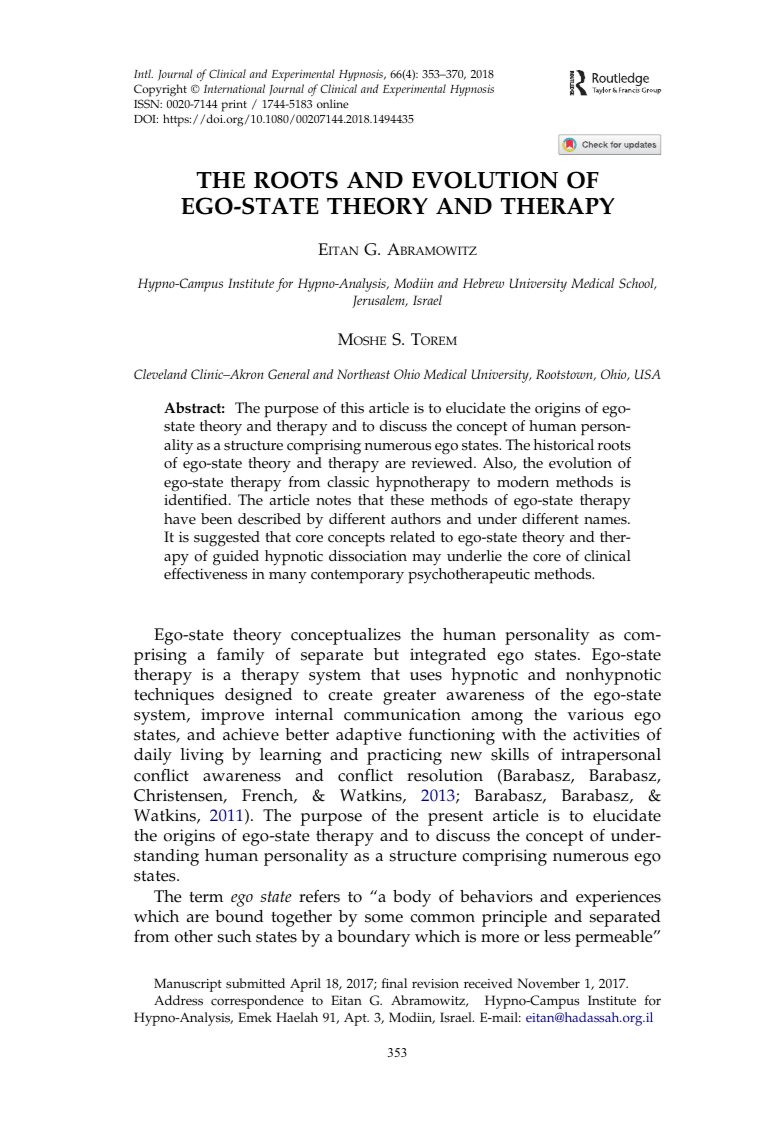  Describe the element at coordinates (368, 556) in the screenshot. I see `dissociation` at that location.
